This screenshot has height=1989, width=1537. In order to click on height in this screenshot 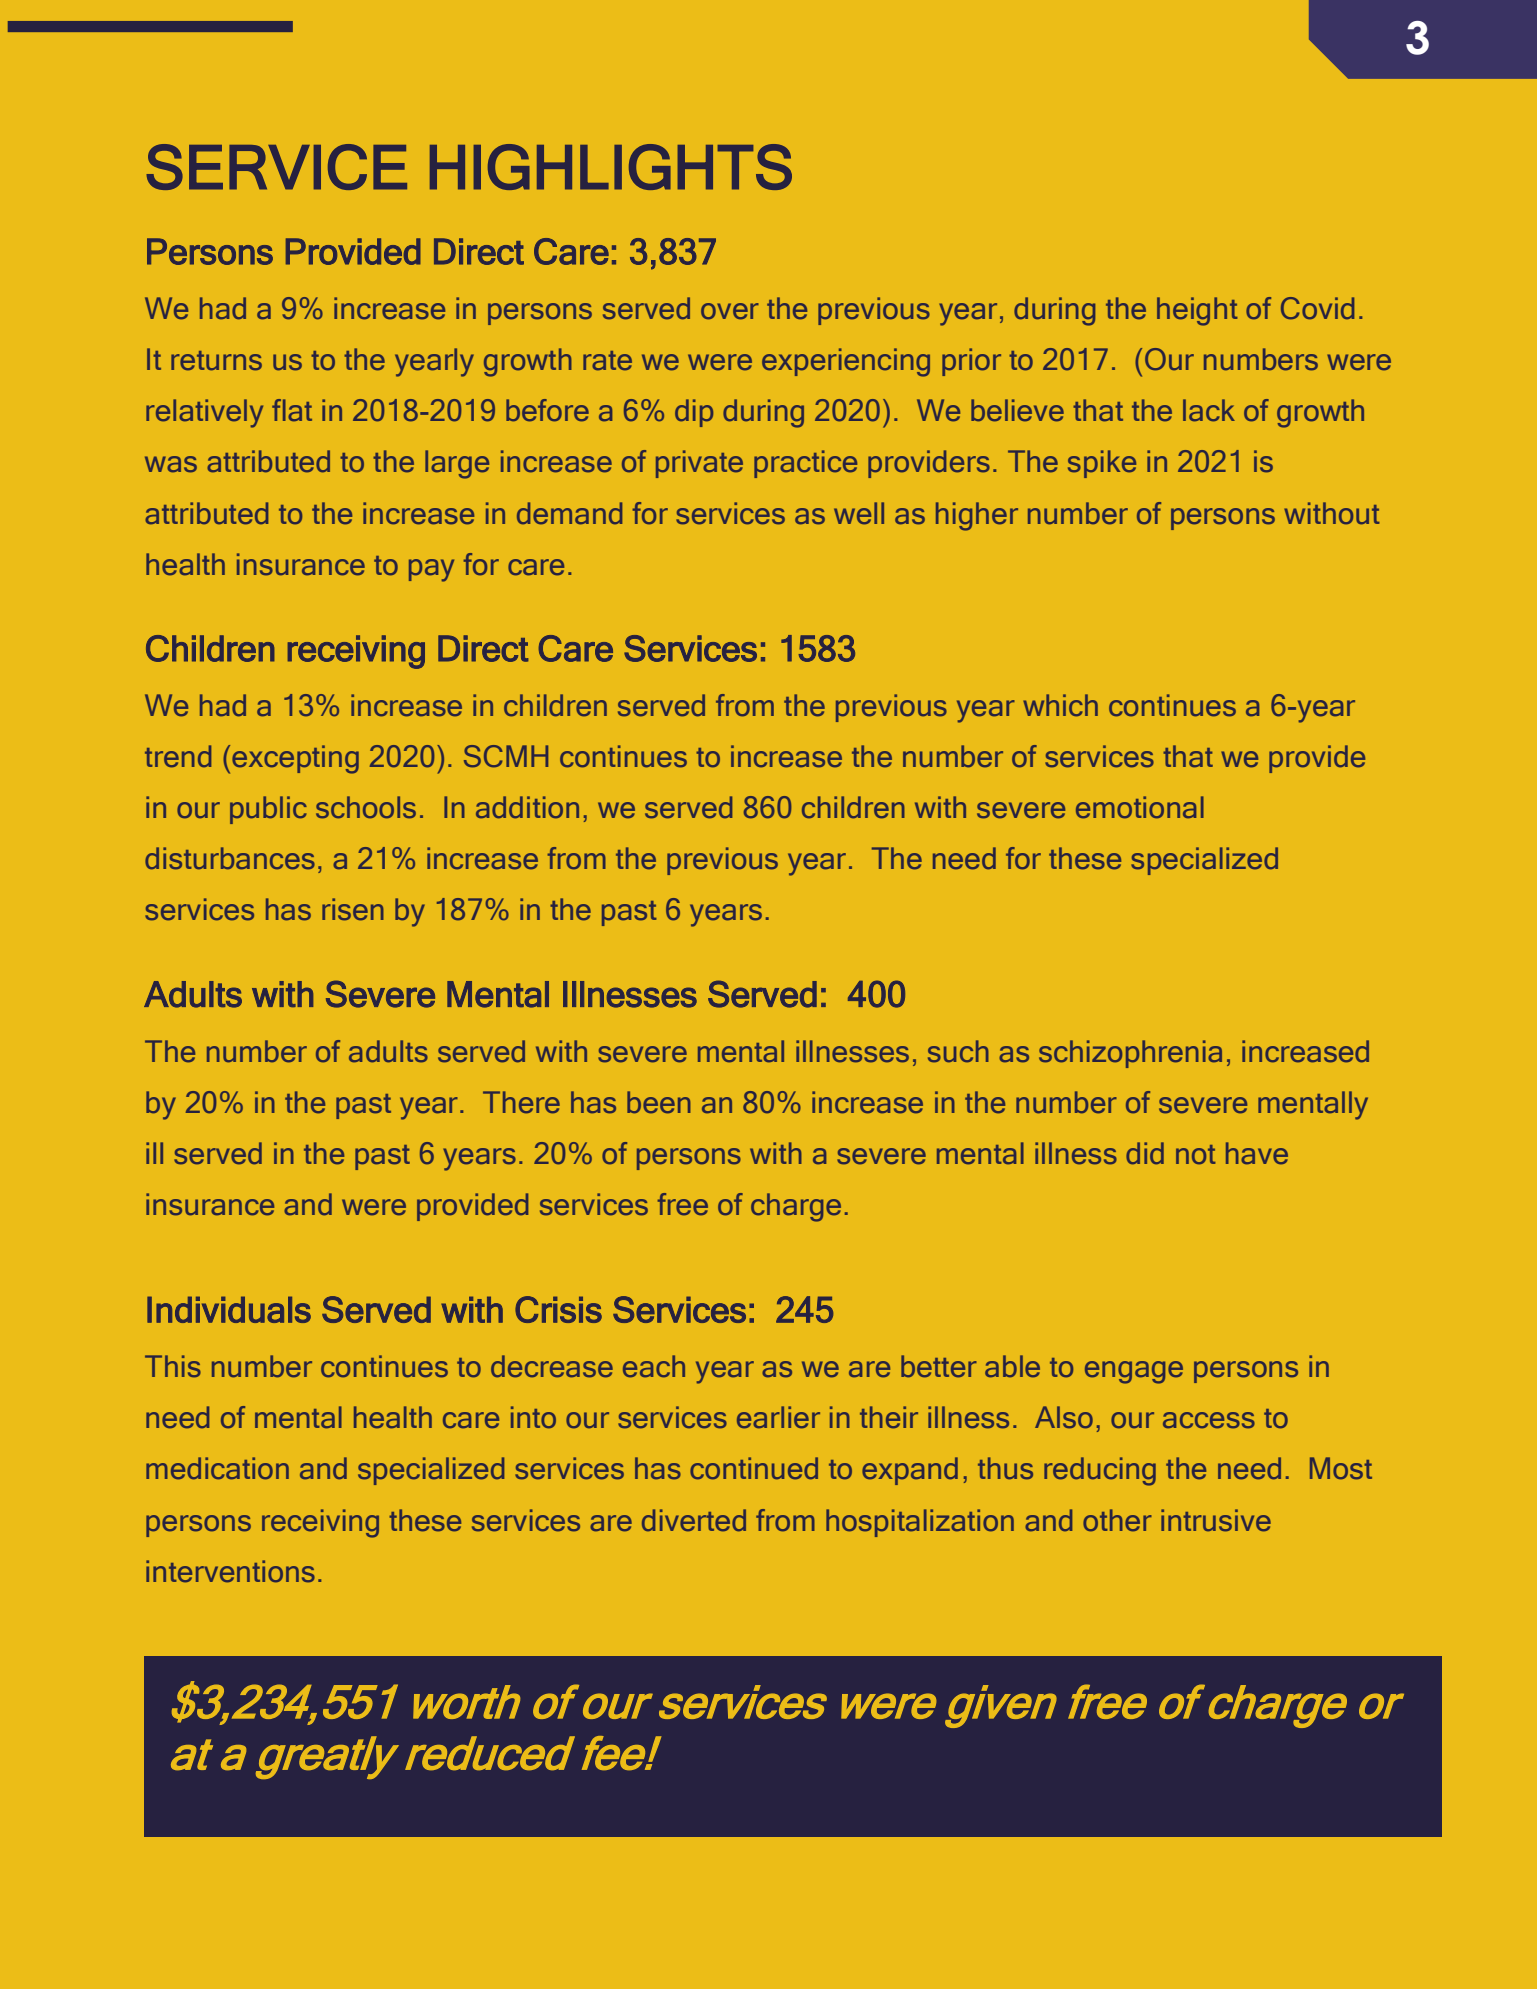, I will do `click(1197, 311)`.
